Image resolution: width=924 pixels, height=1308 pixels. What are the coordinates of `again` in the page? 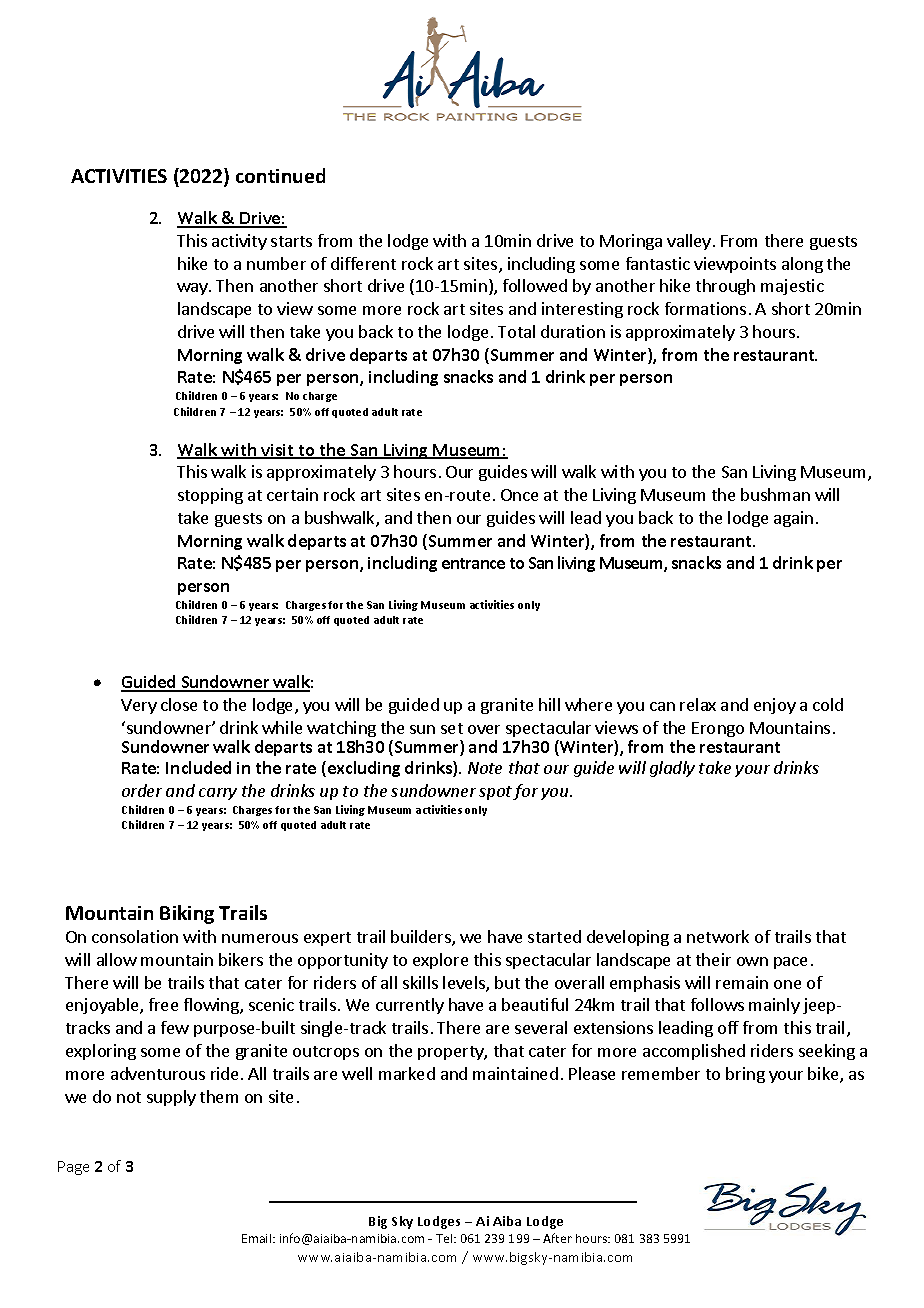 It's located at (793, 519).
